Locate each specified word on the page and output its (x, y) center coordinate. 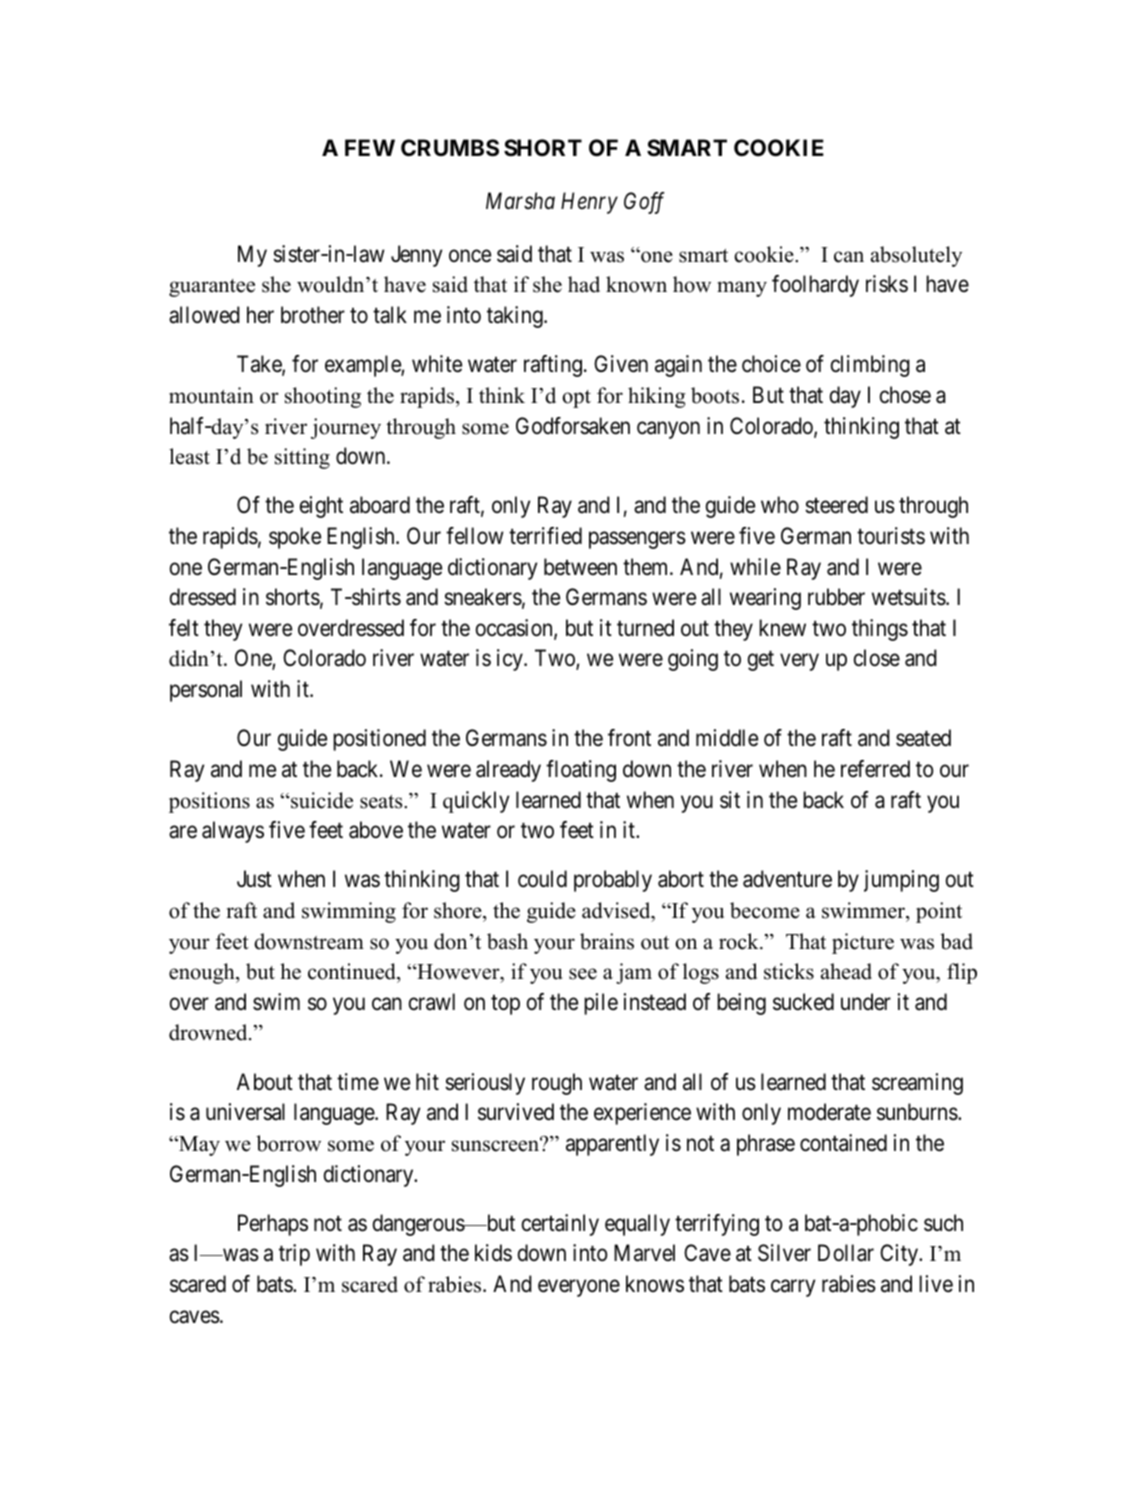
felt (184, 628)
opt (576, 399)
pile (601, 1004)
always (233, 832)
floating (581, 771)
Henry (589, 203)
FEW (370, 147)
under (866, 1002)
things (880, 630)
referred (875, 769)
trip (294, 1255)
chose (905, 395)
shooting (323, 397)
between (580, 567)
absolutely (916, 256)
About (265, 1082)
